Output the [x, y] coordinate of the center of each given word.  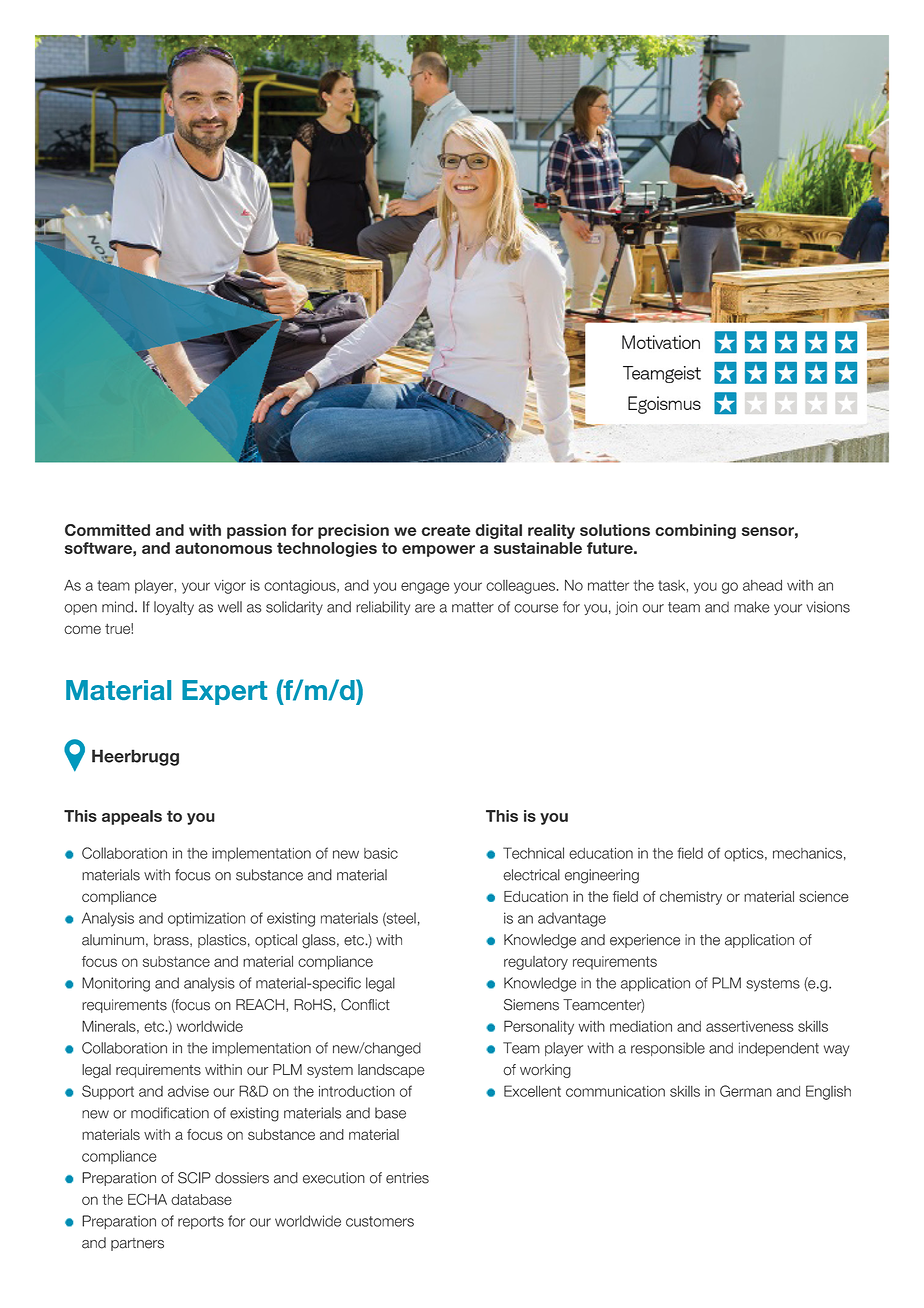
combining [695, 531]
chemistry [691, 898]
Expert [224, 692]
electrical [531, 875]
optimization [206, 919]
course [536, 608]
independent [779, 1049]
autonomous [223, 548]
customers [380, 1221]
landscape [391, 1071]
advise [188, 1091]
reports [201, 1222]
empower [438, 551]
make [752, 607]
